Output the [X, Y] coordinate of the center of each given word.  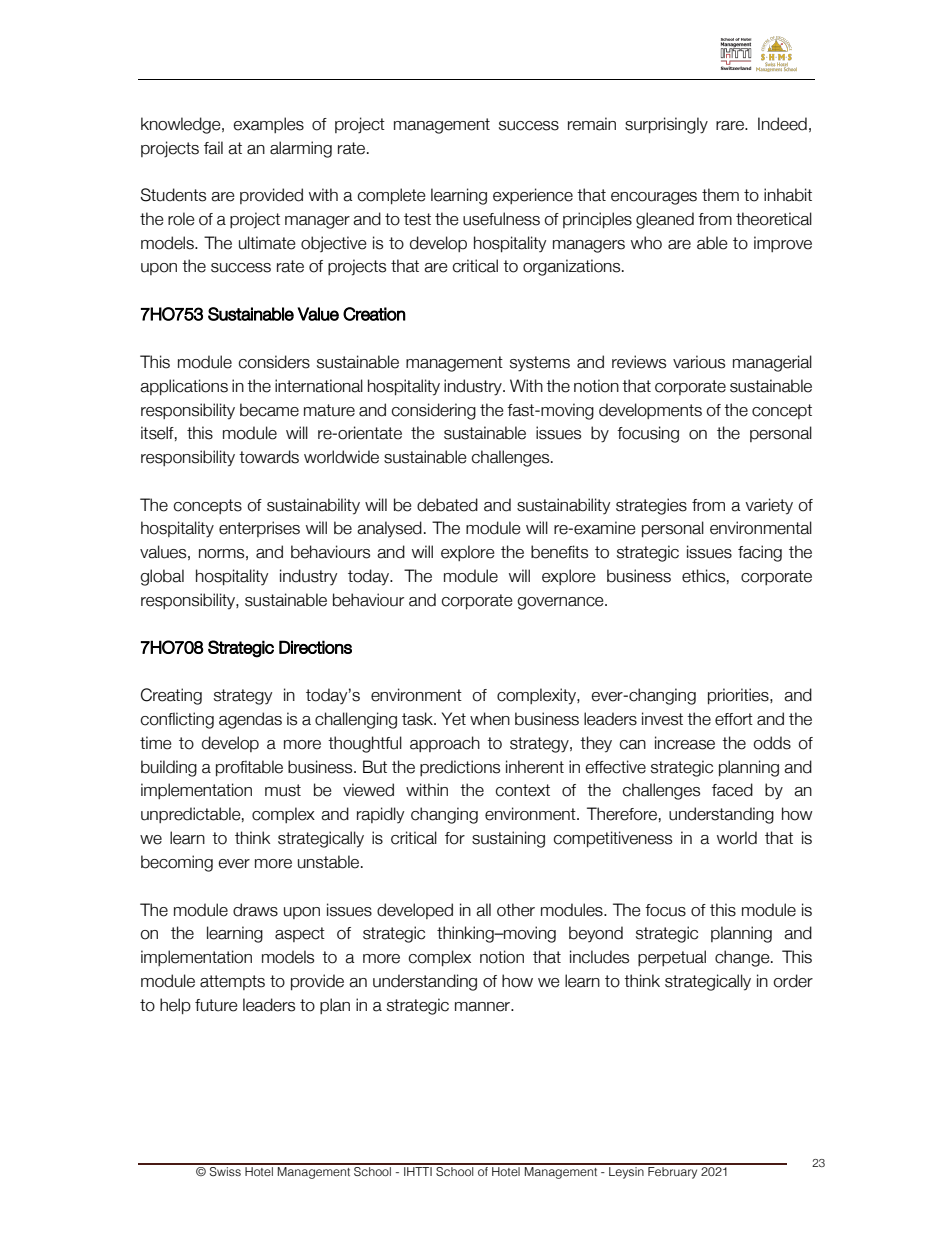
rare [731, 126]
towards [269, 457]
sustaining [508, 839]
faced [732, 790]
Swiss [225, 1170]
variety [769, 506]
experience [533, 196]
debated [447, 505]
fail [213, 148]
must [283, 790]
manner [484, 1007]
